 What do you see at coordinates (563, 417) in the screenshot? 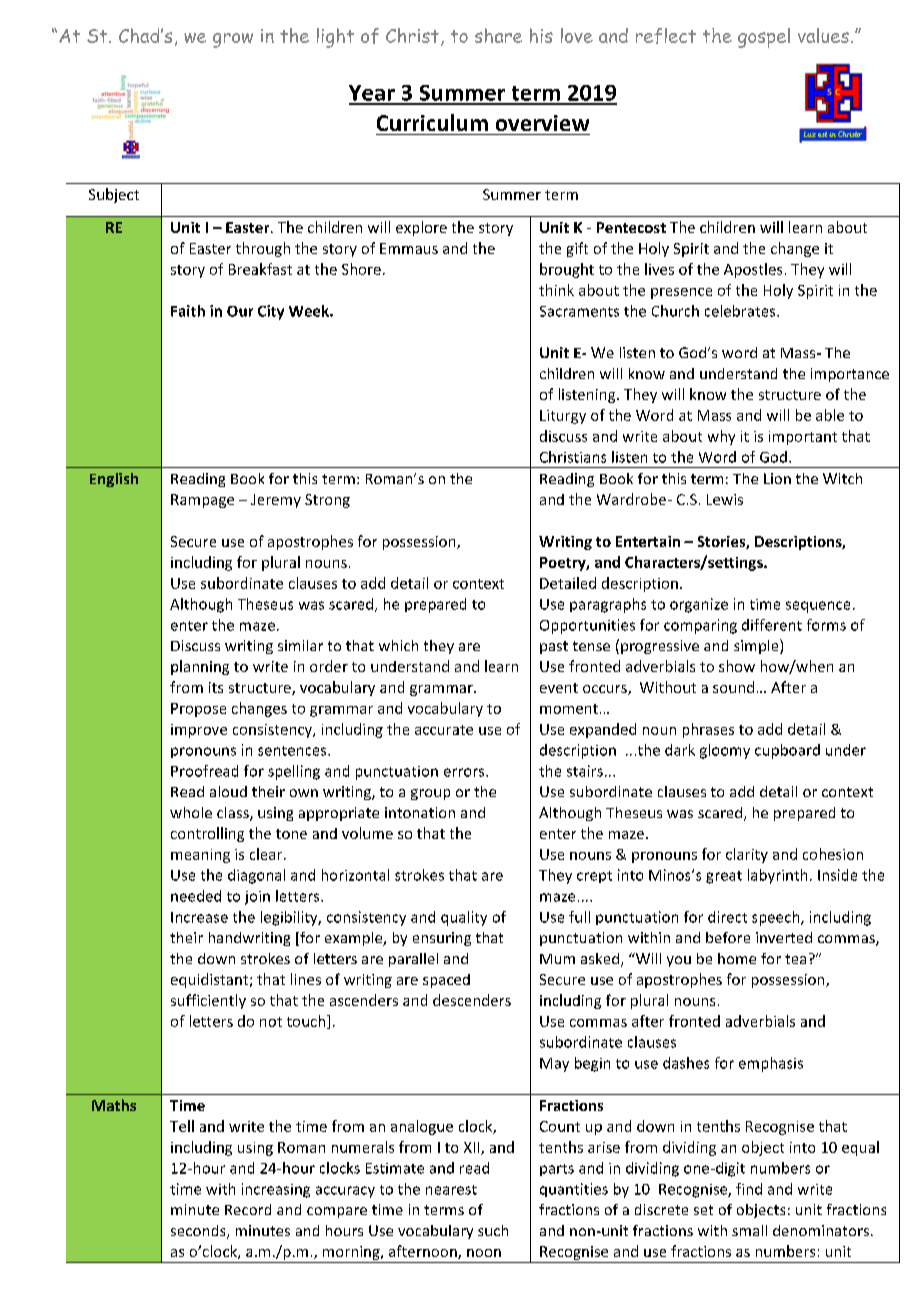
I see `Liturgy` at bounding box center [563, 417].
